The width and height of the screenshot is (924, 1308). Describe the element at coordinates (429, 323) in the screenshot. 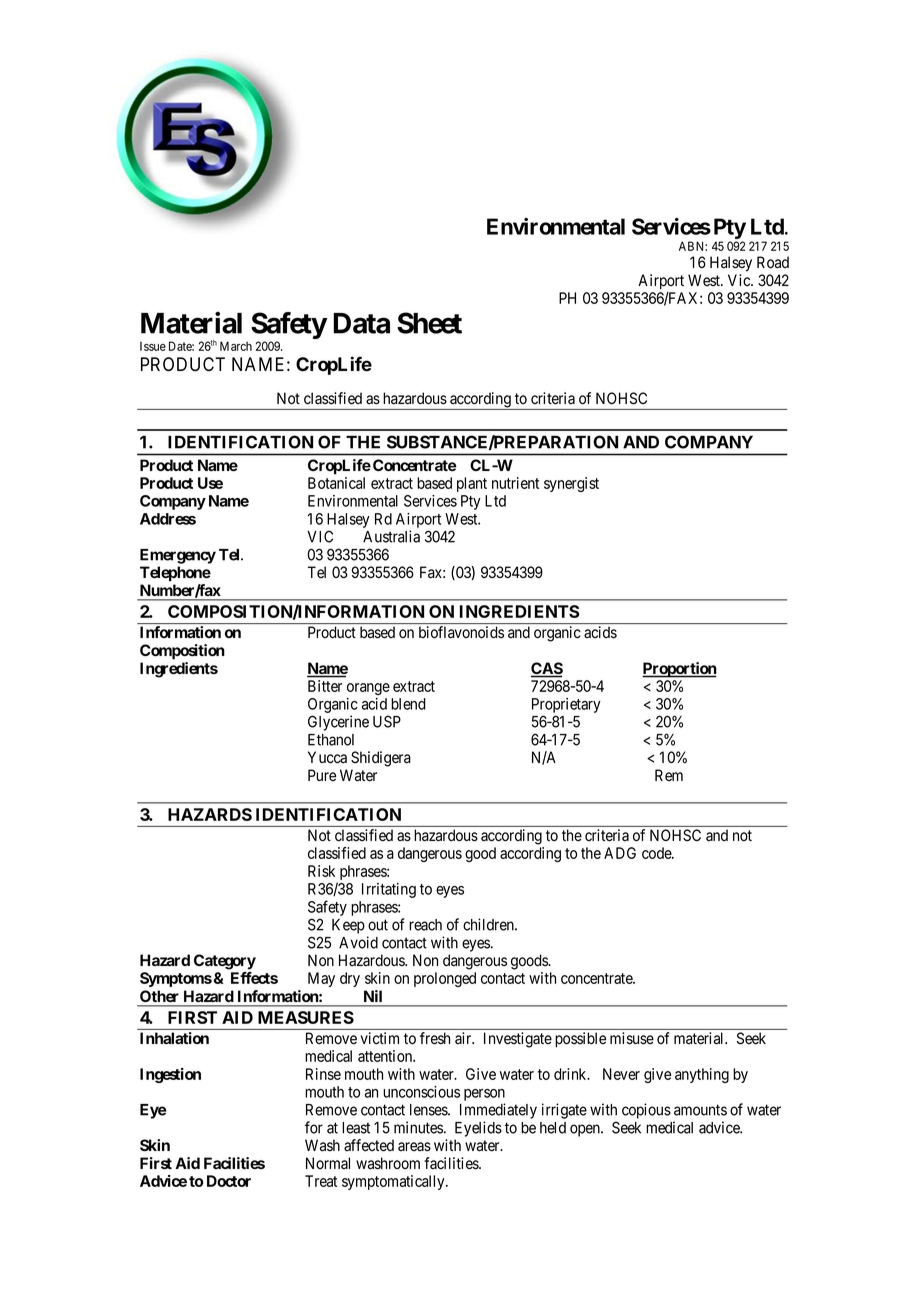

I see `Sheet` at that location.
